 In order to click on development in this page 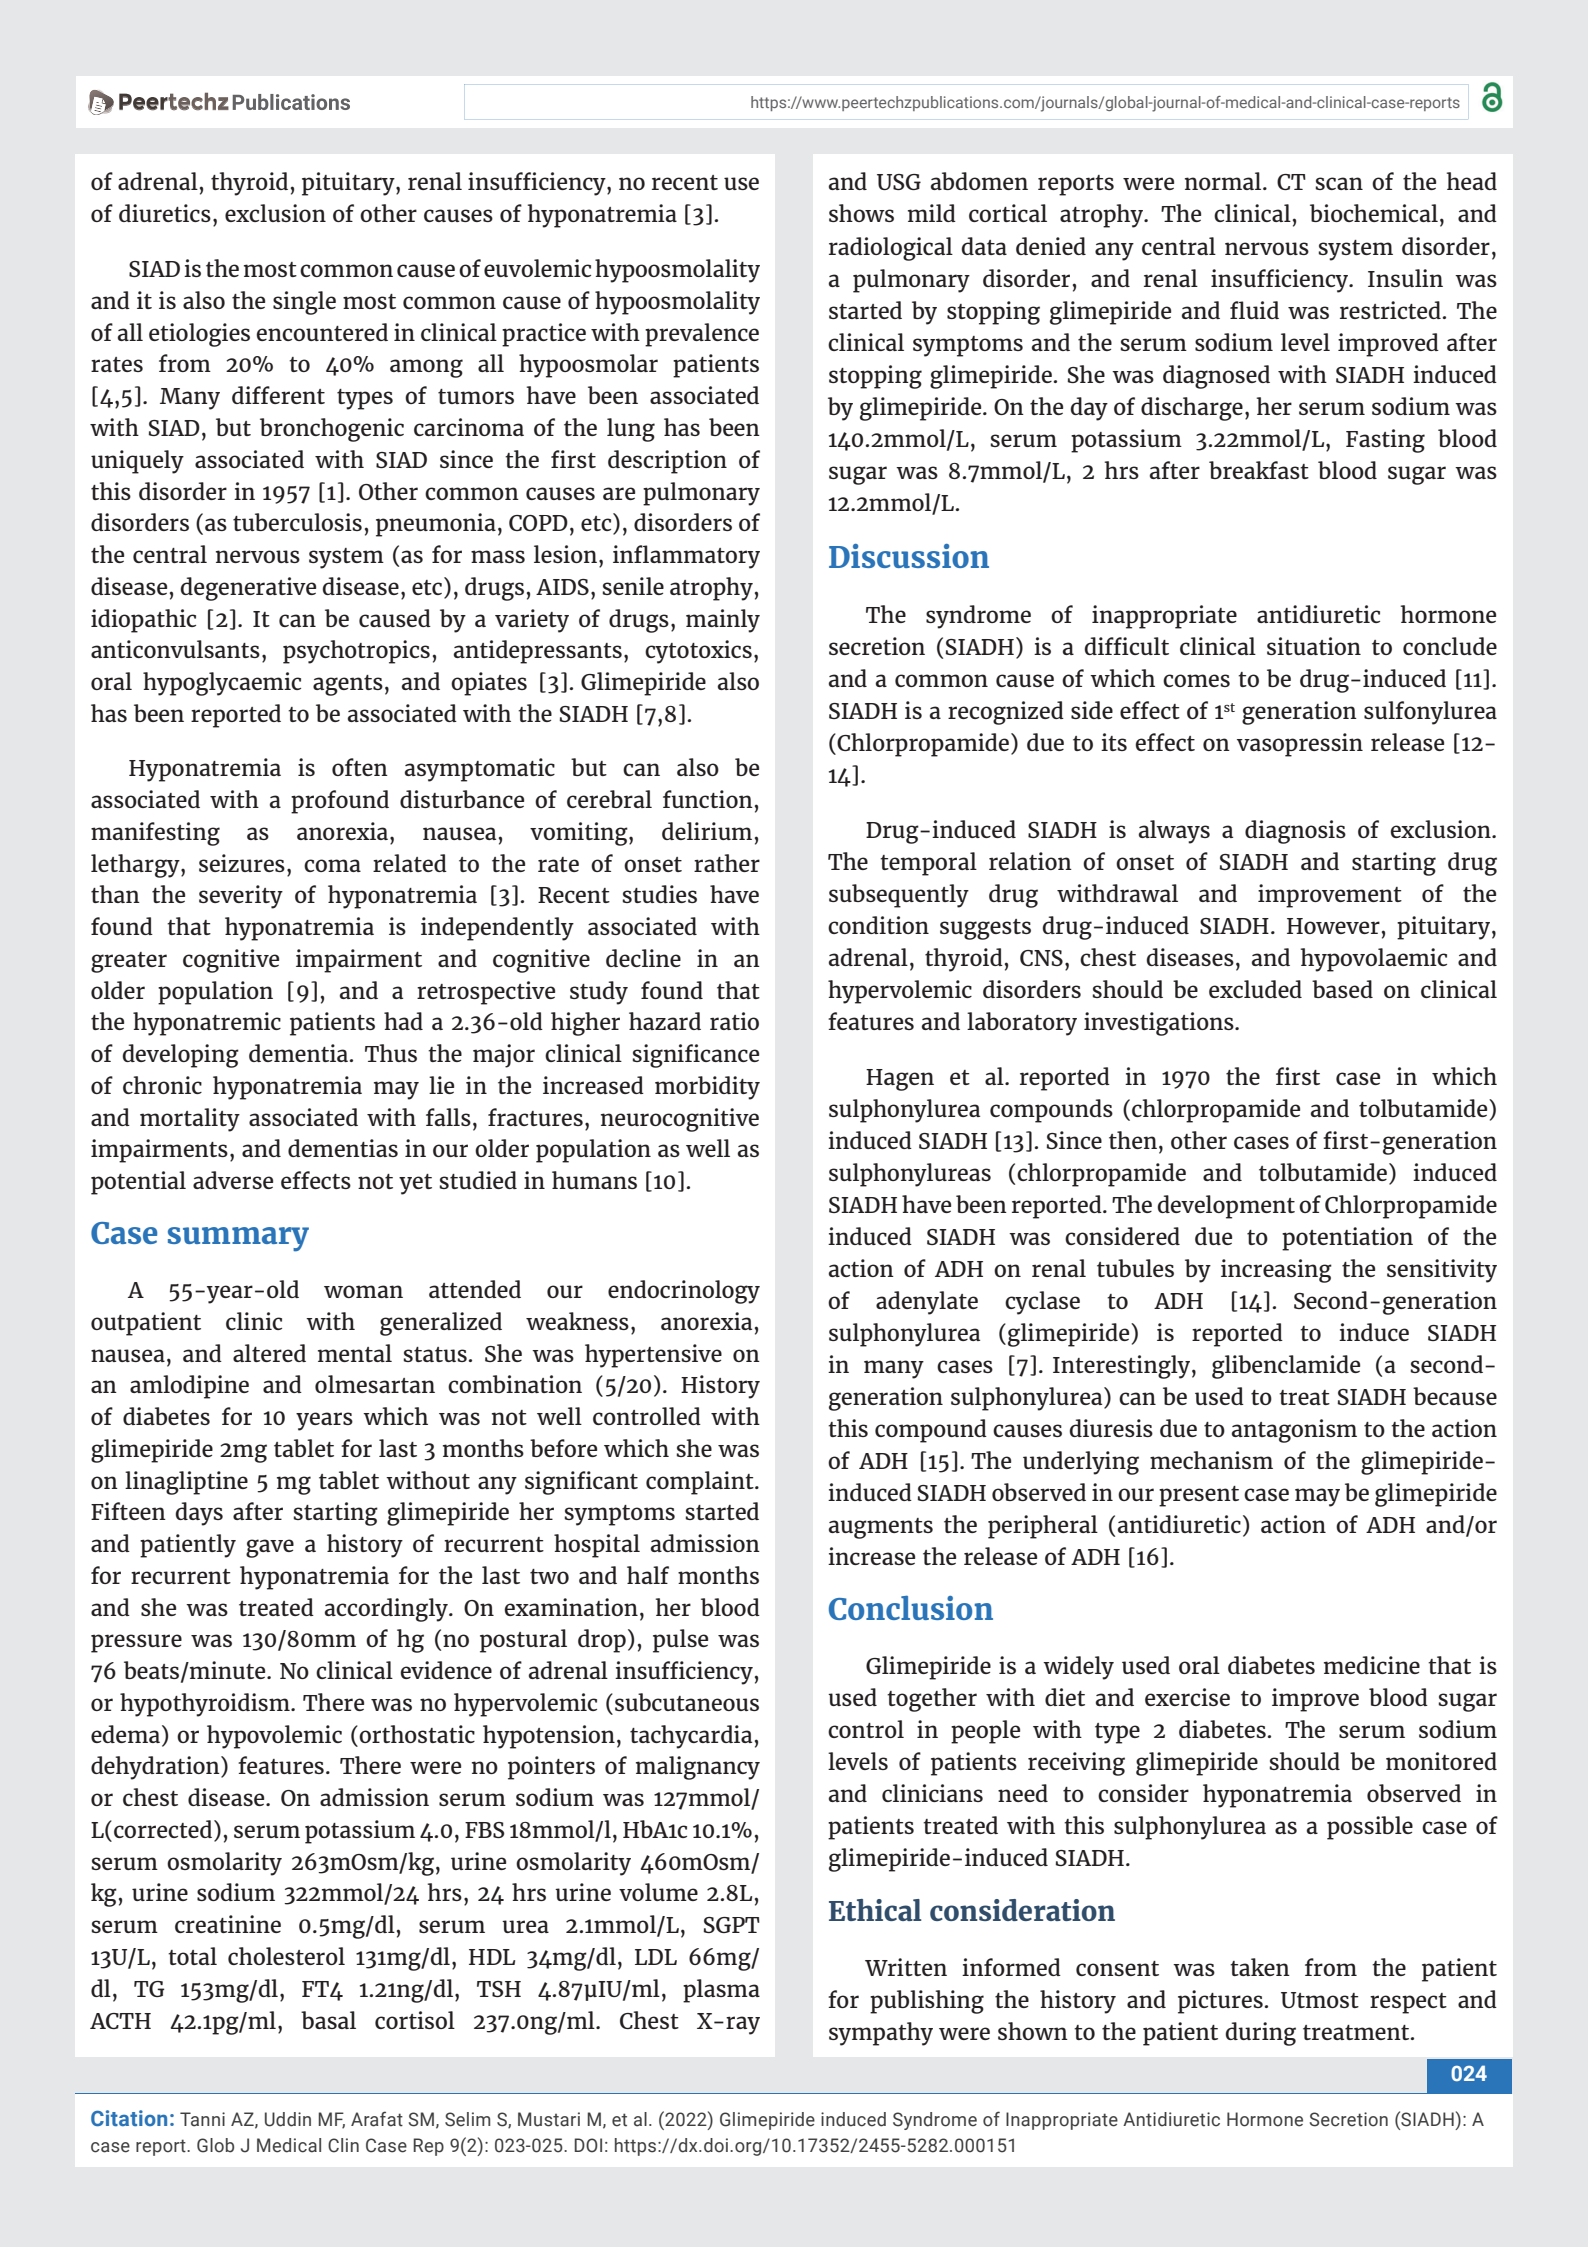, I will do `click(1226, 1207)`.
